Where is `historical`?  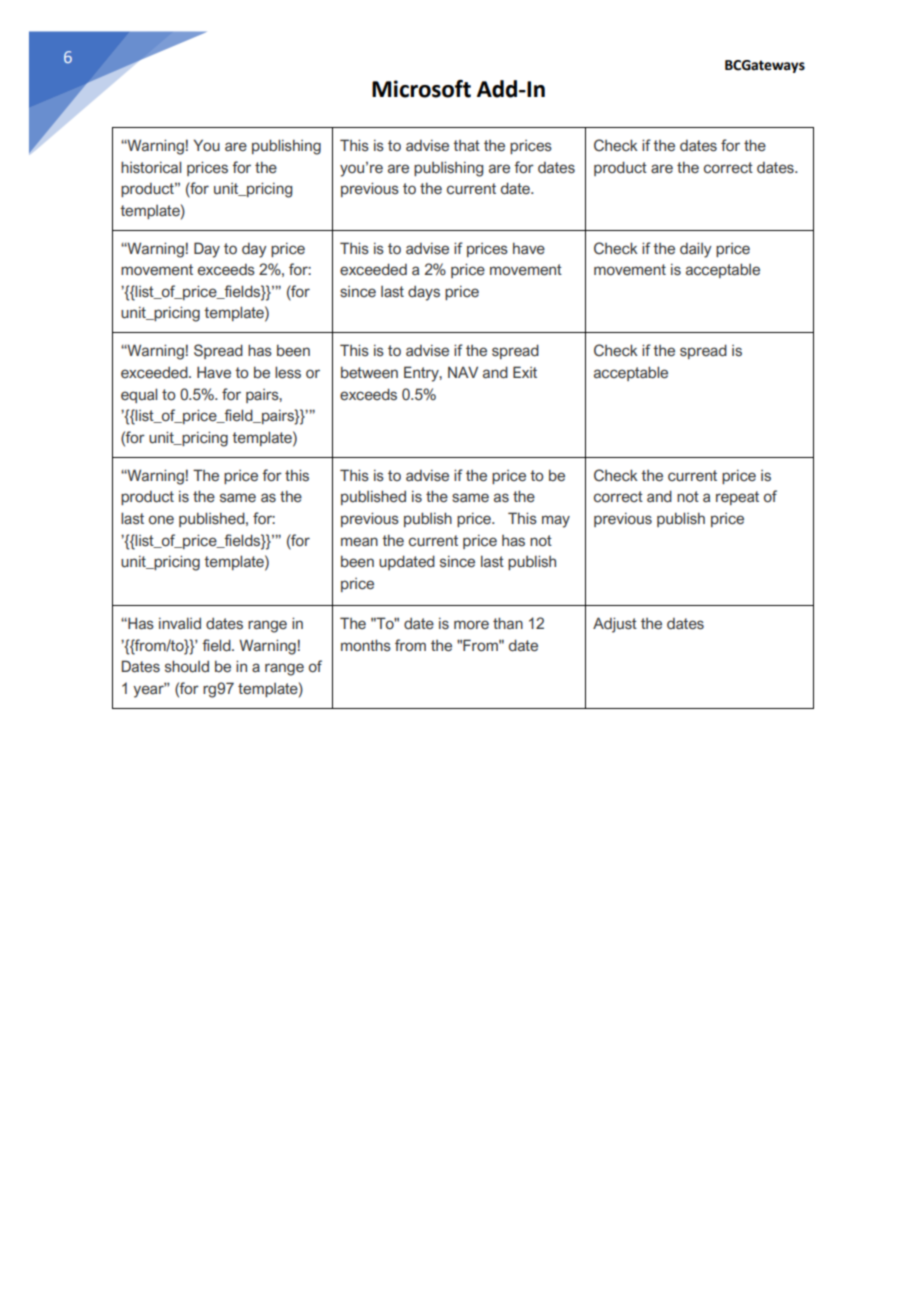
historical is located at coordinates (151, 167).
